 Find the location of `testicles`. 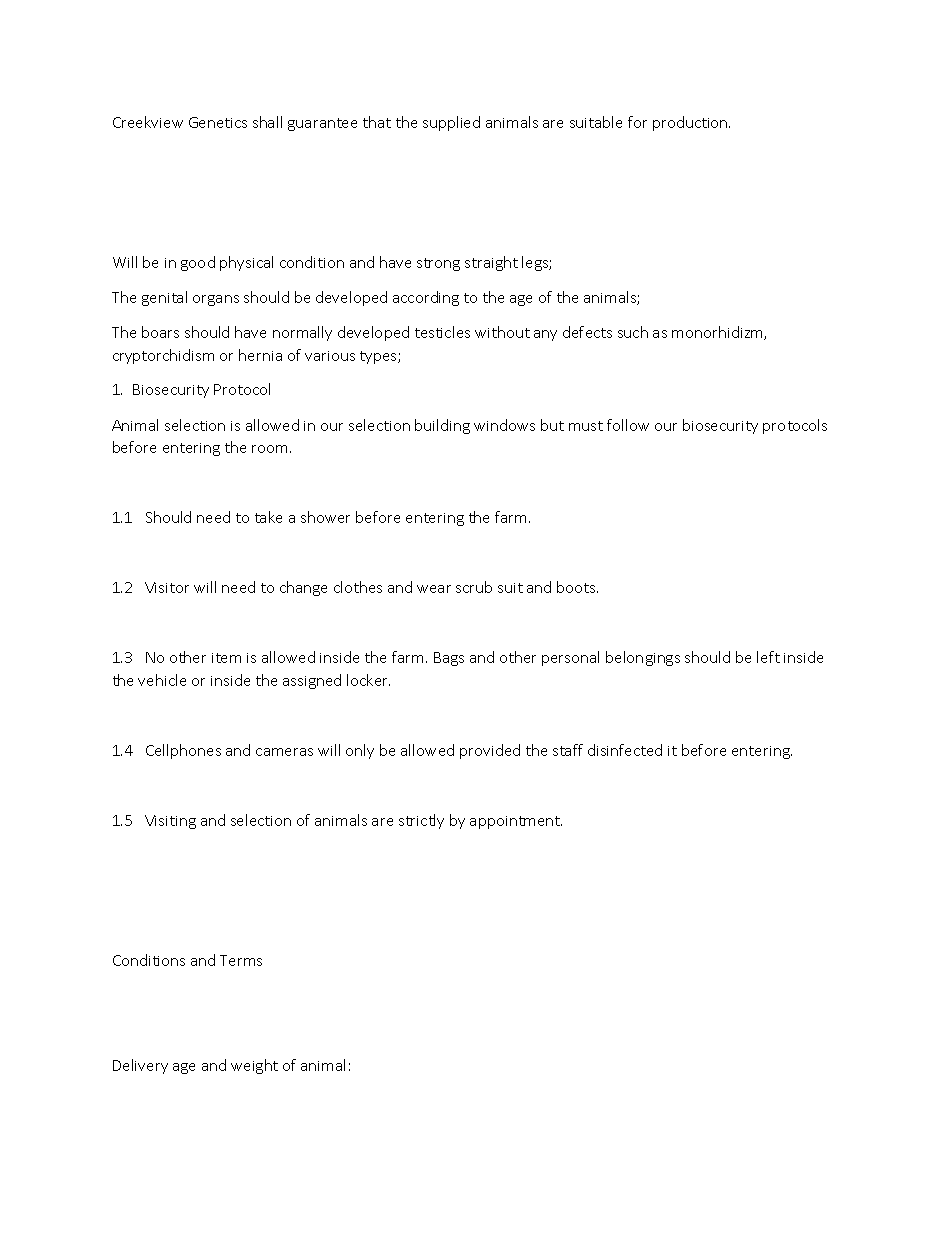

testicles is located at coordinates (442, 332).
